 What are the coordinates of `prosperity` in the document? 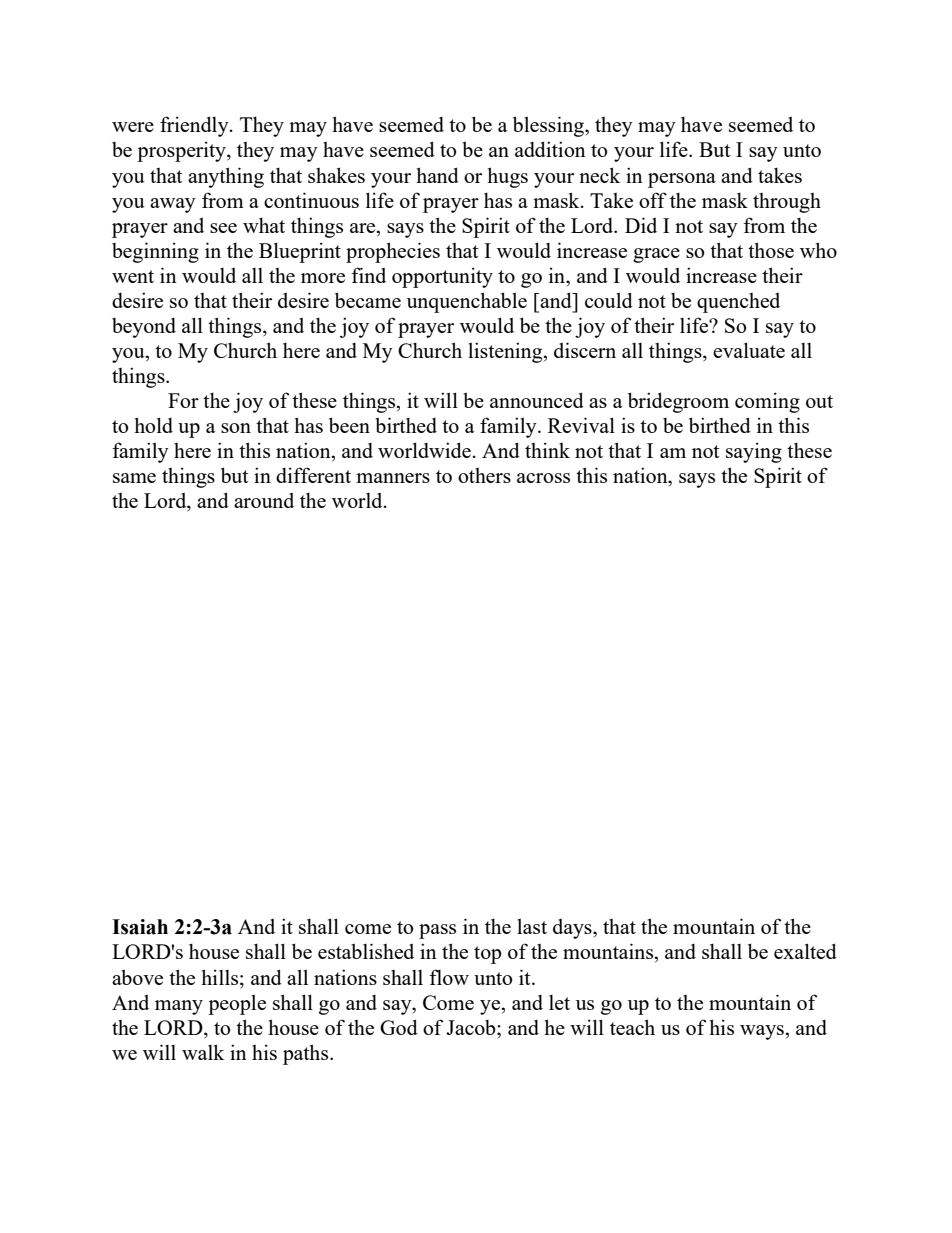 It's located at (182, 151).
